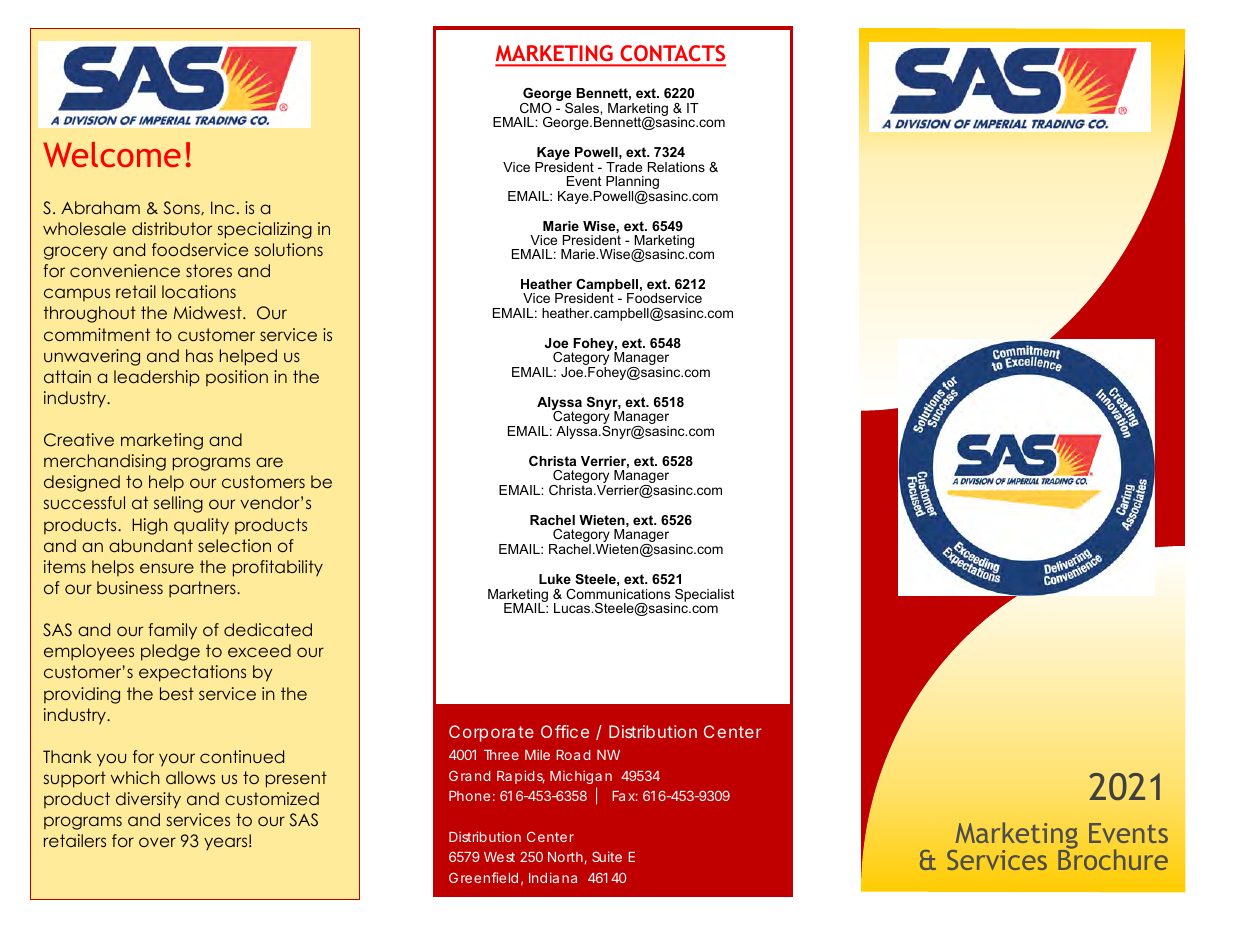 The width and height of the screenshot is (1233, 952). Describe the element at coordinates (536, 108) in the screenshot. I see `CMO` at that location.
